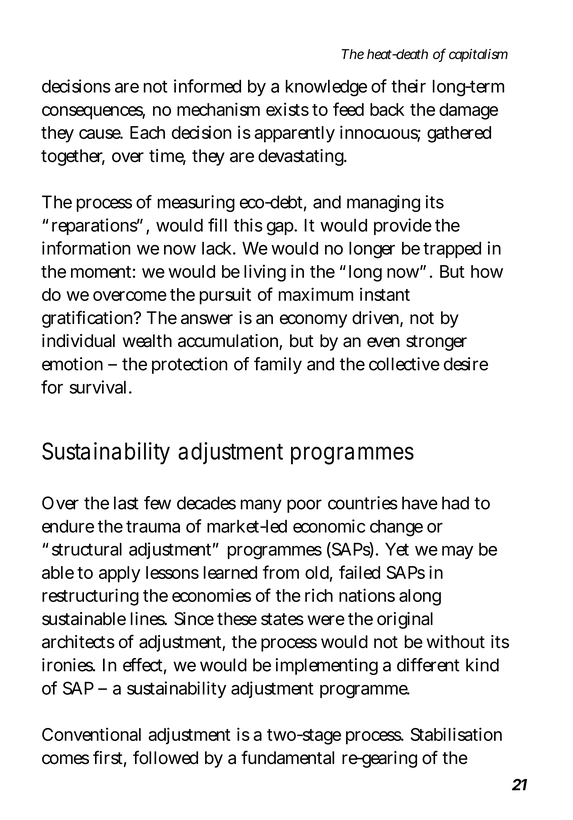 The width and height of the screenshot is (573, 820). I want to click on trapped, so click(452, 250).
